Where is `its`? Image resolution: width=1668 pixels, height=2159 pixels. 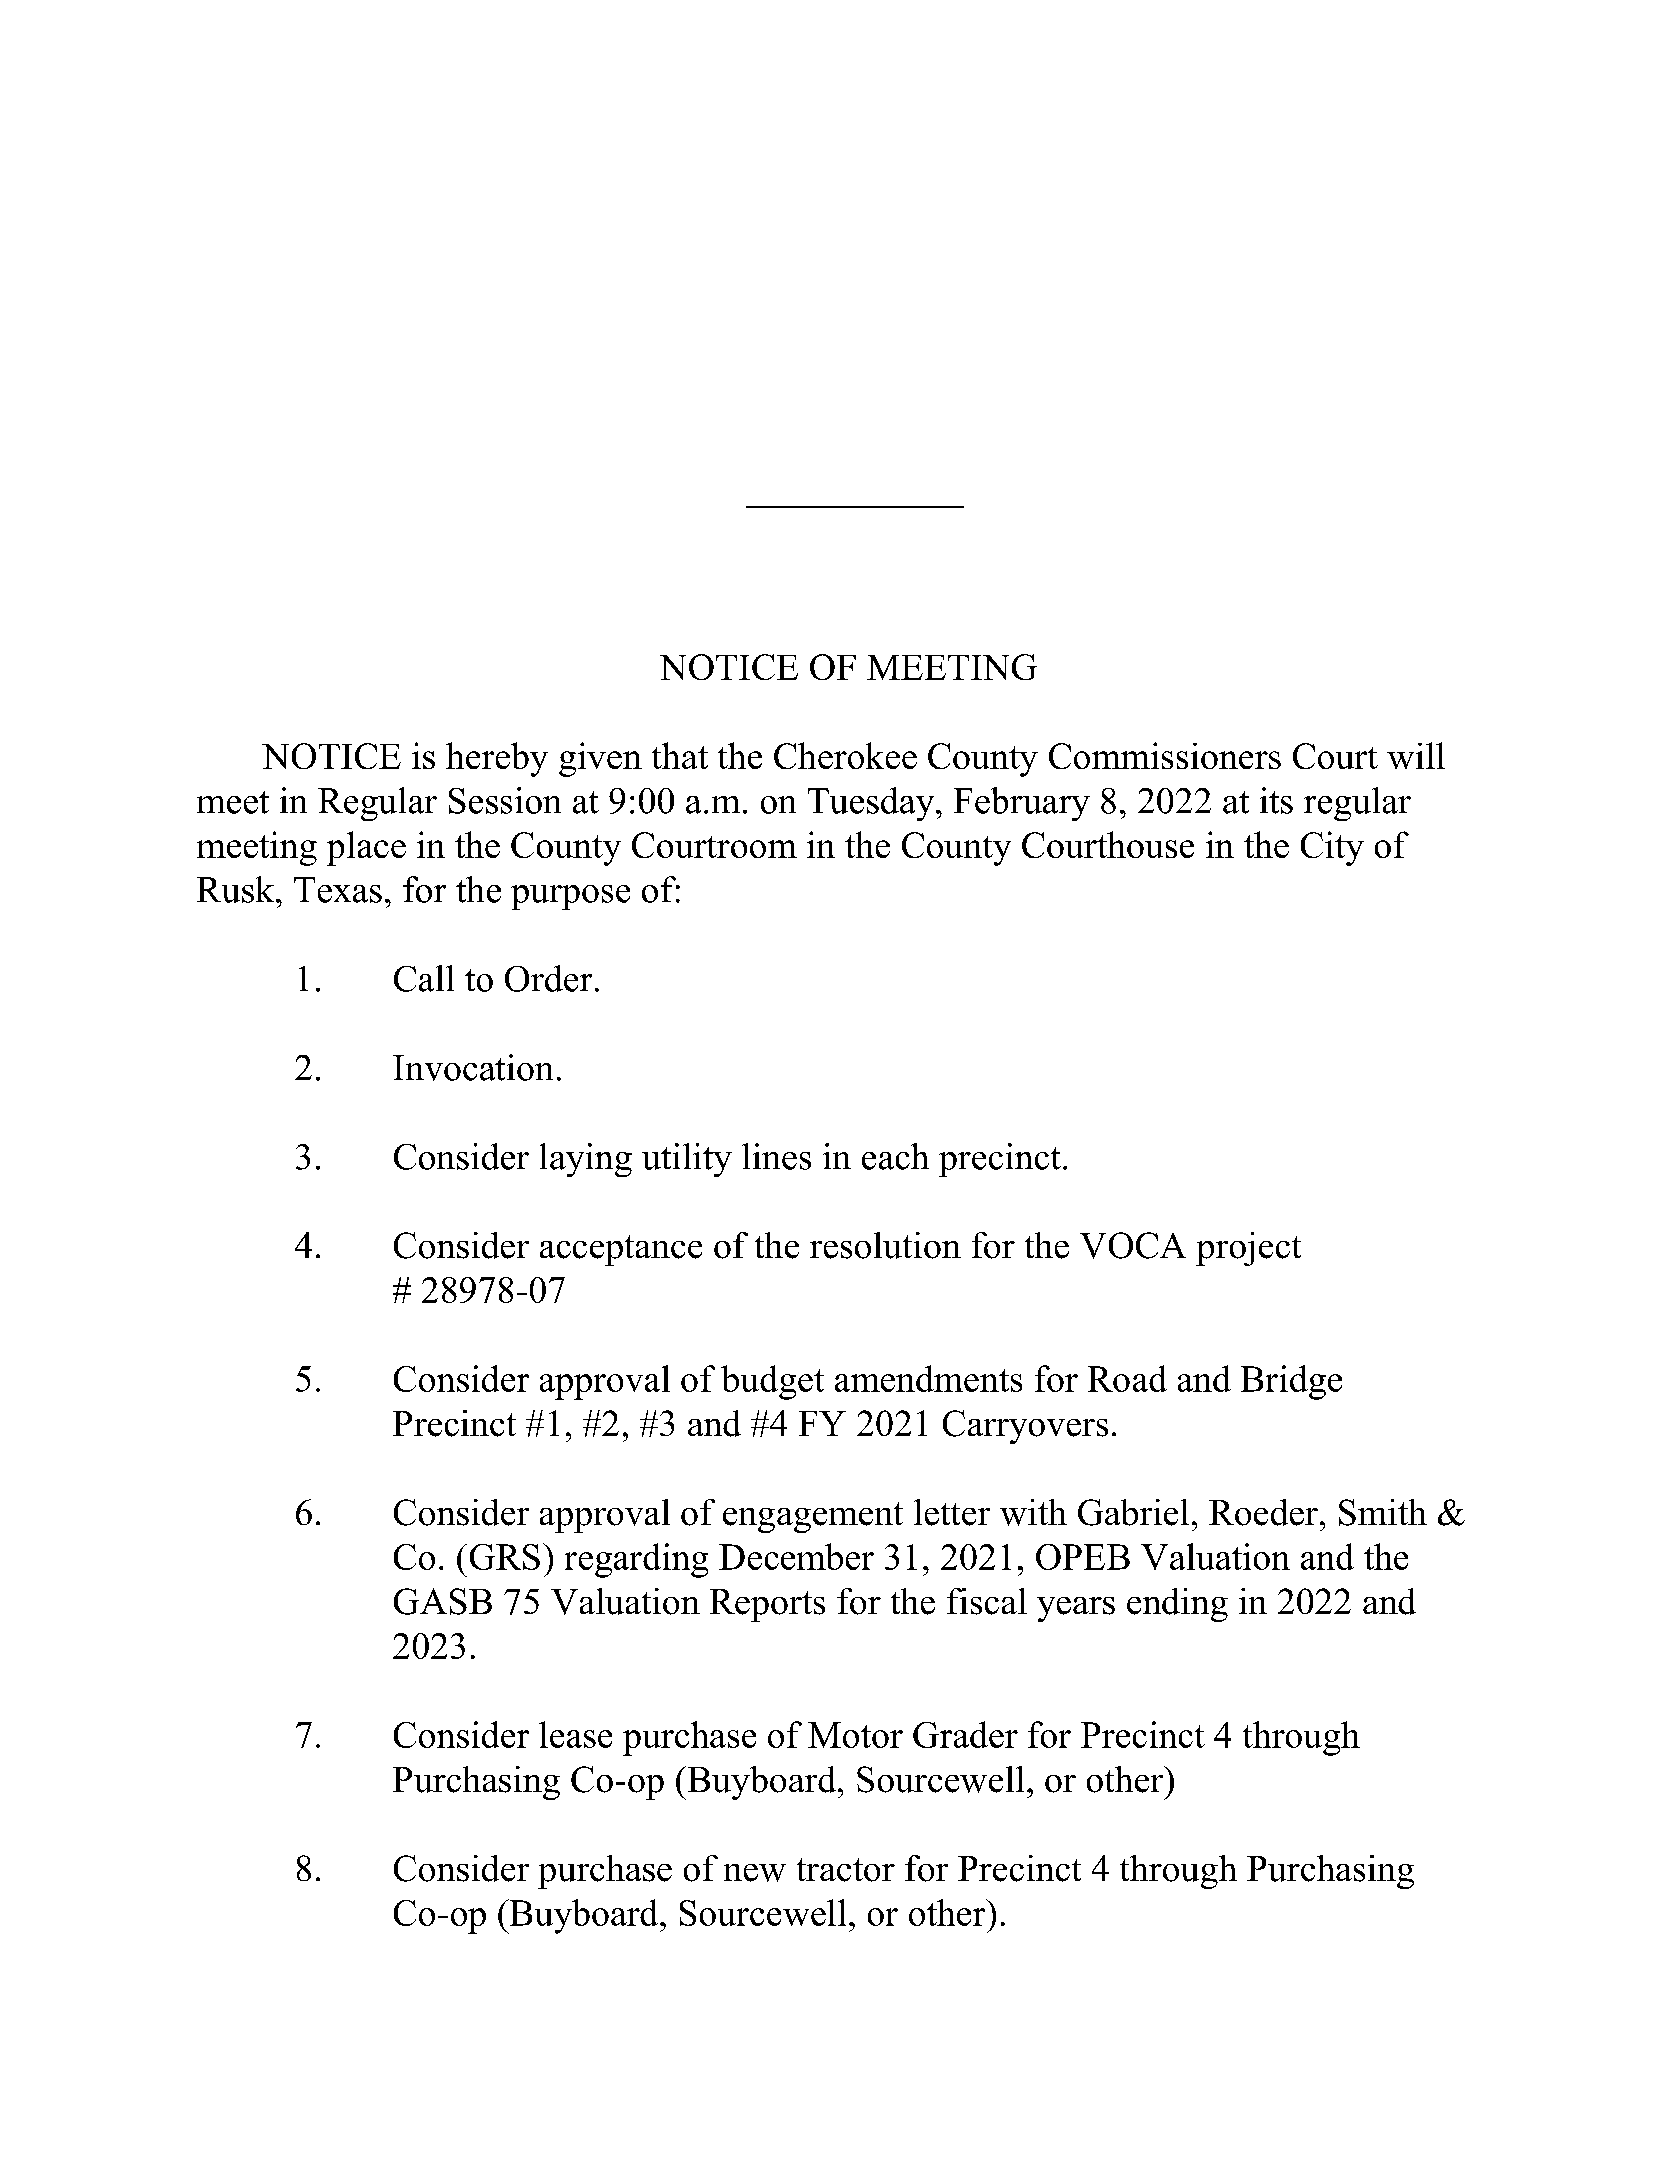
its is located at coordinates (1276, 800).
